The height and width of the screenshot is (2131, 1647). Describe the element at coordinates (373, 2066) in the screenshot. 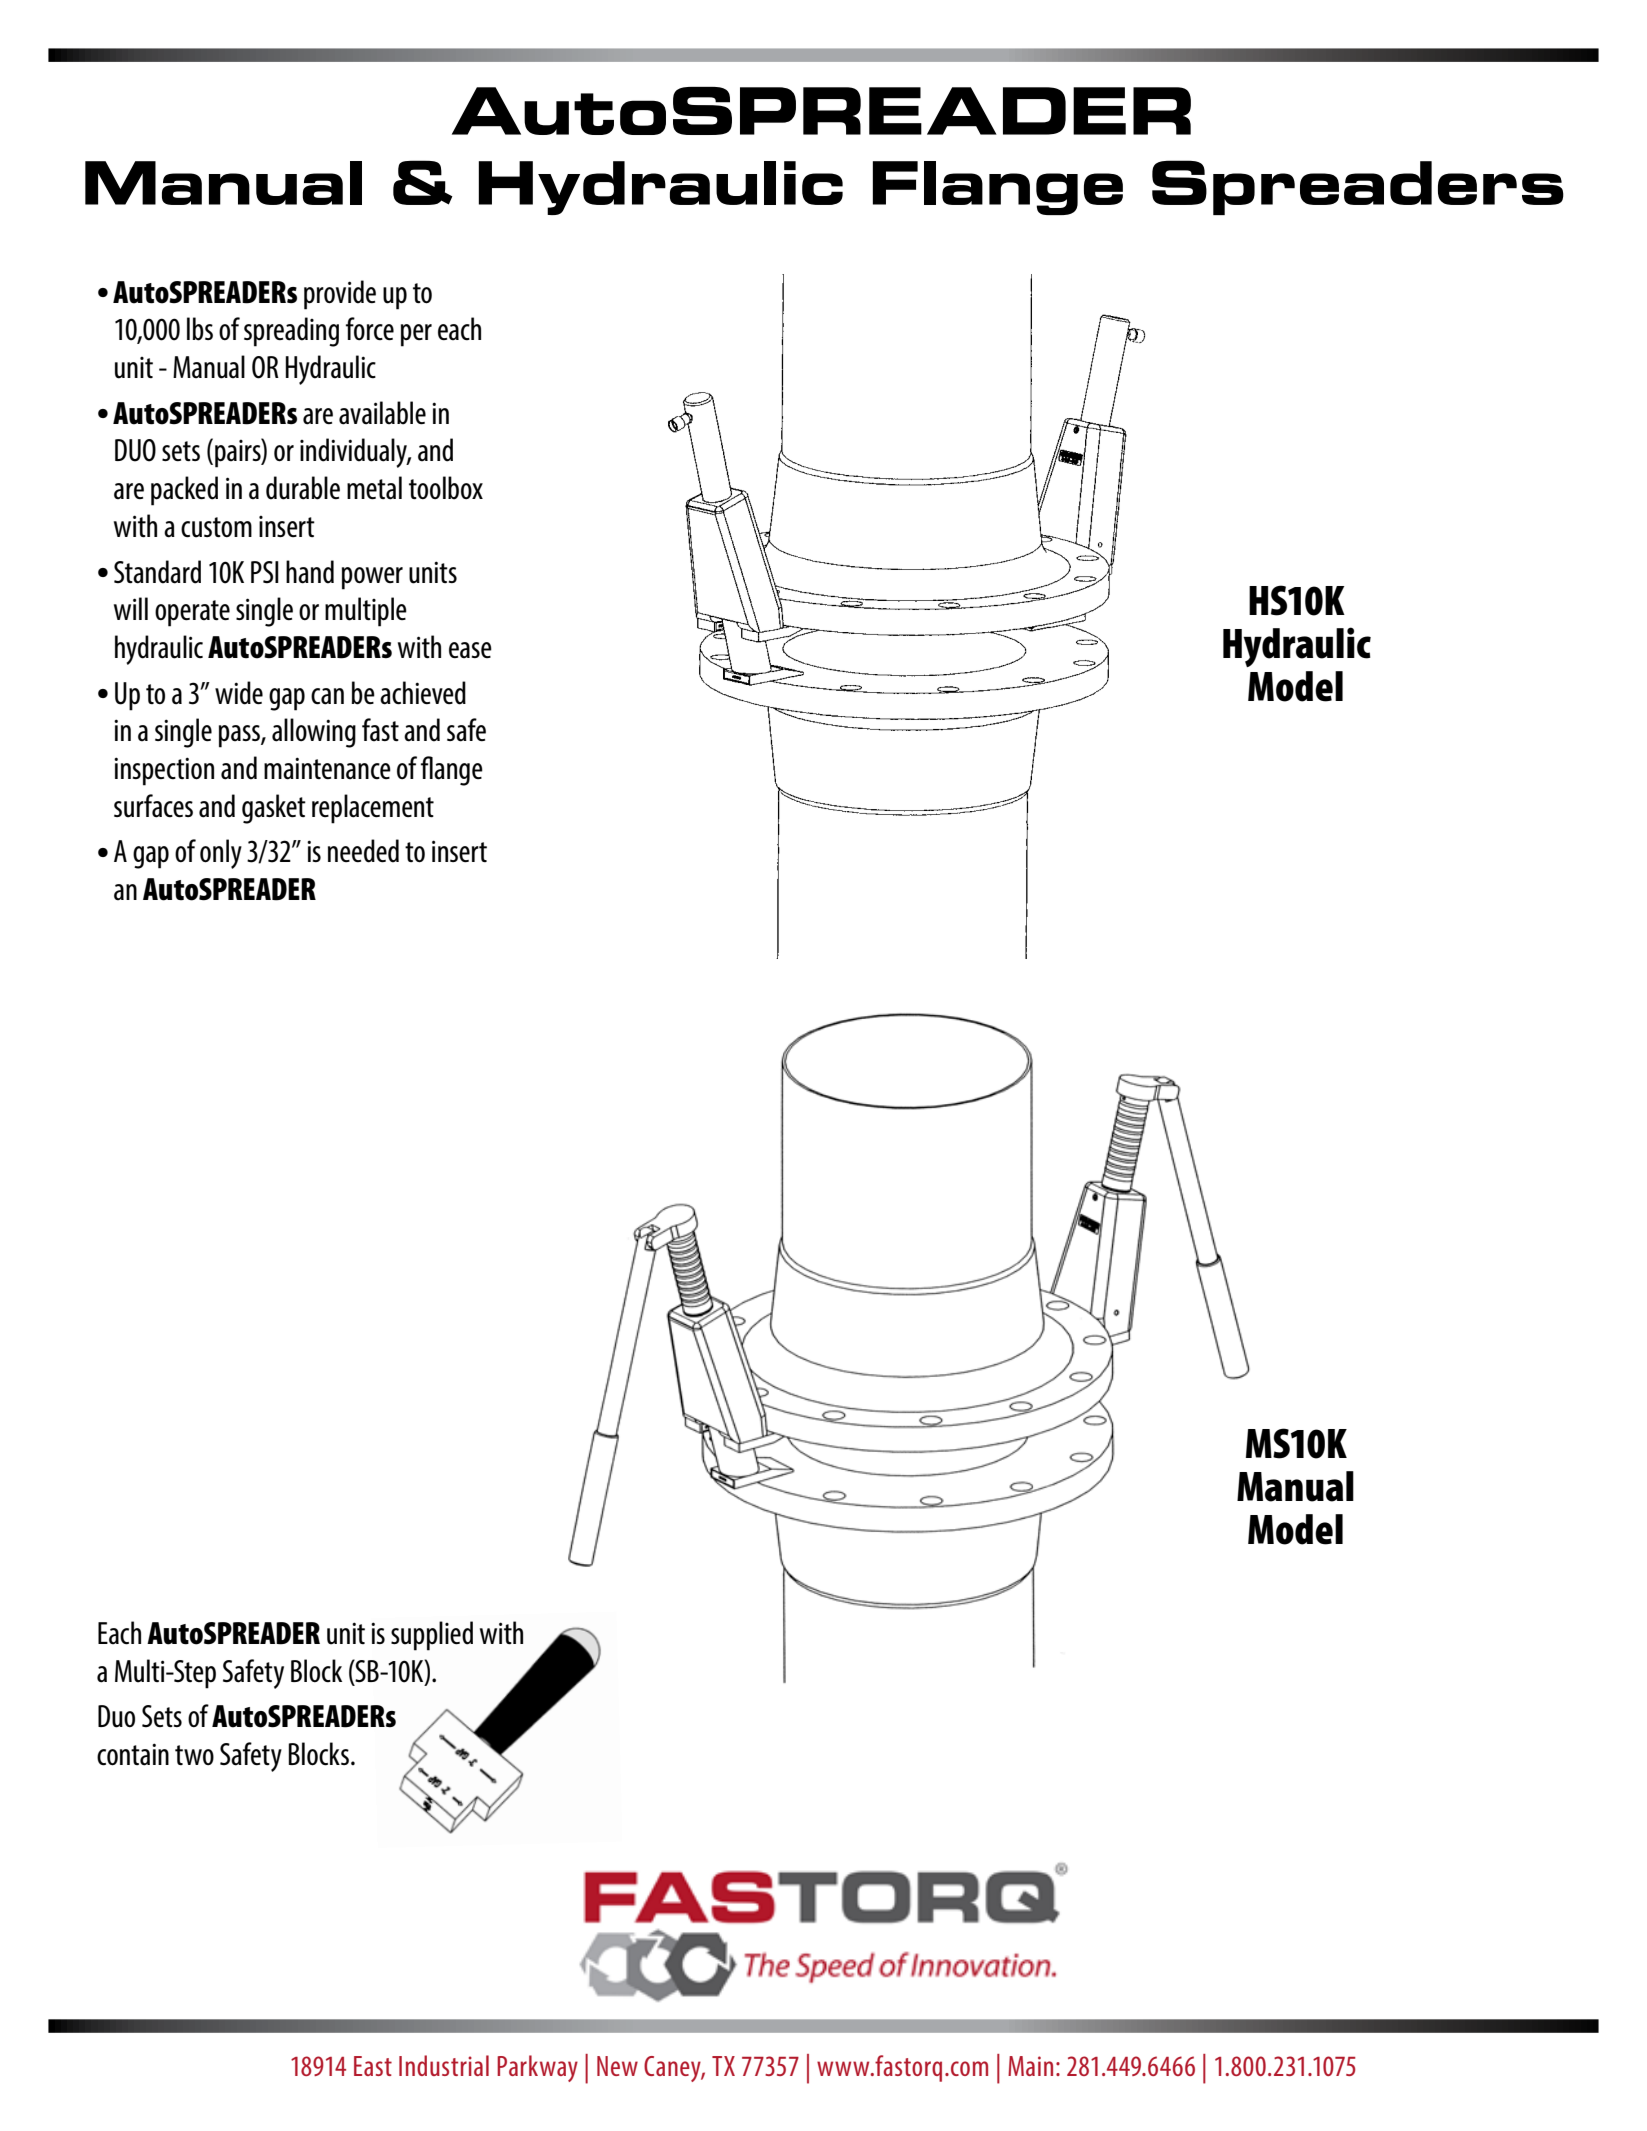

I see `East` at that location.
